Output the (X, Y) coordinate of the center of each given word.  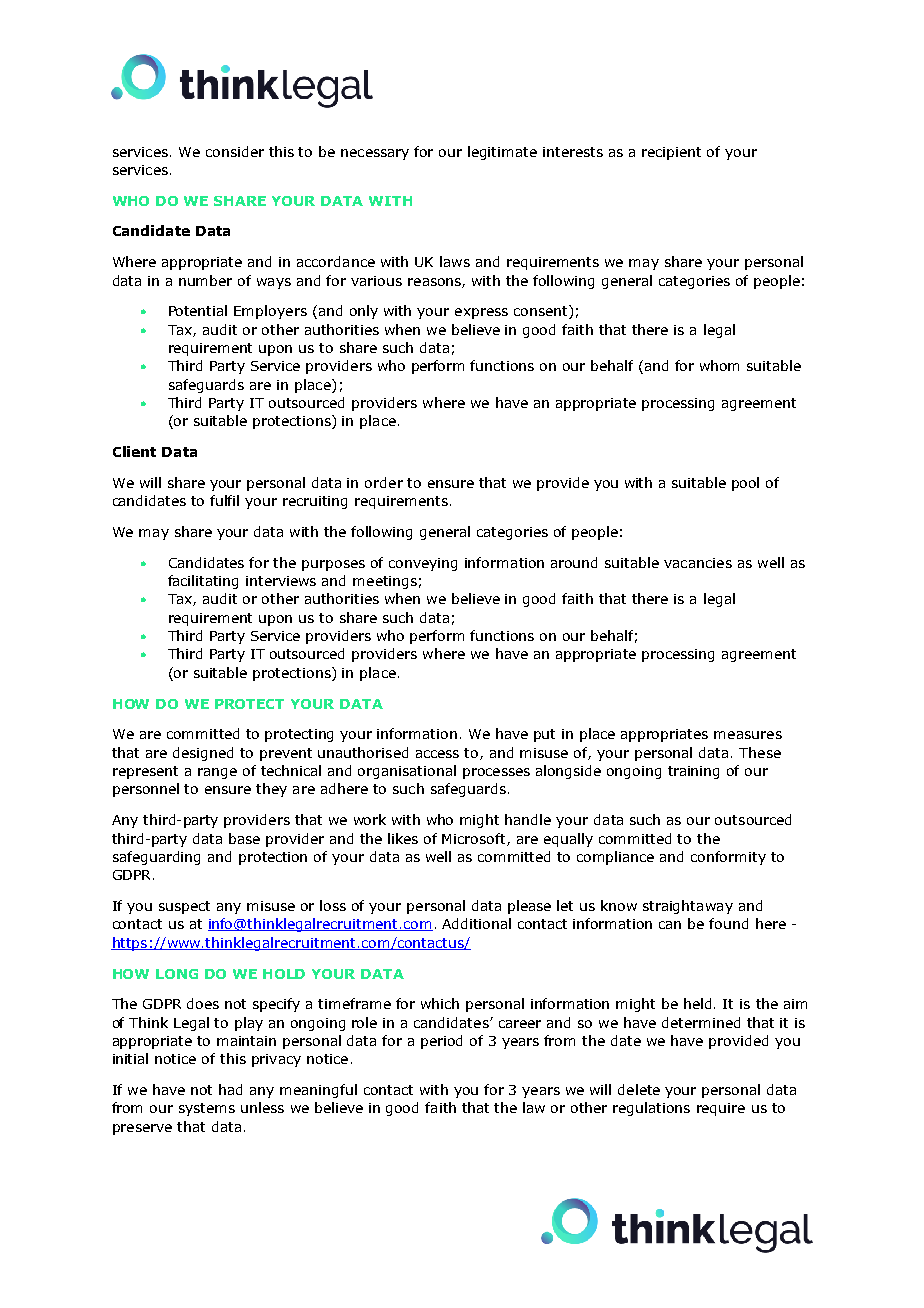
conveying (423, 564)
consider (235, 151)
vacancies (698, 563)
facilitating (203, 582)
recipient (671, 153)
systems (207, 1109)
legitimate (502, 153)
